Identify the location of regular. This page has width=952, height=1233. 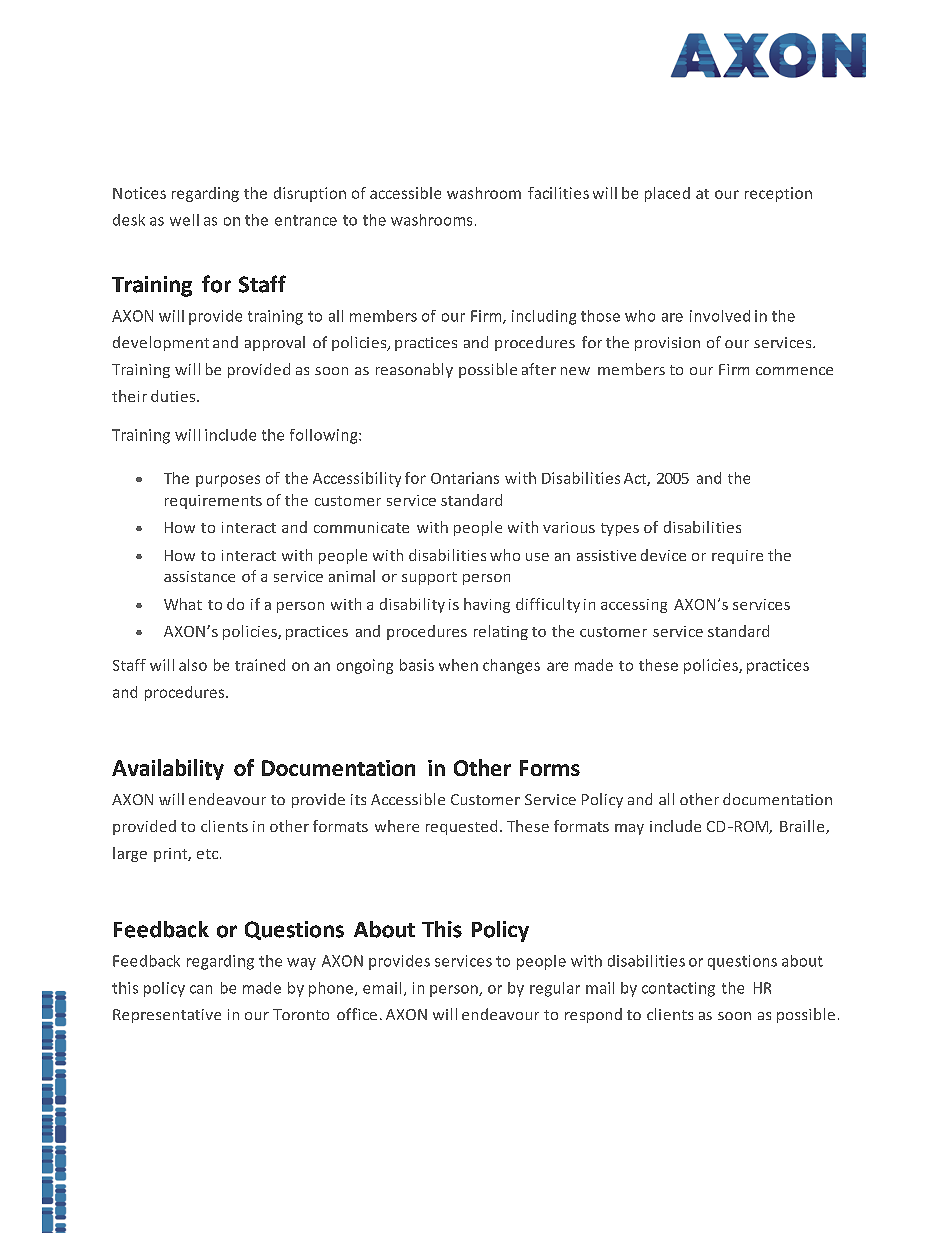
(555, 989).
